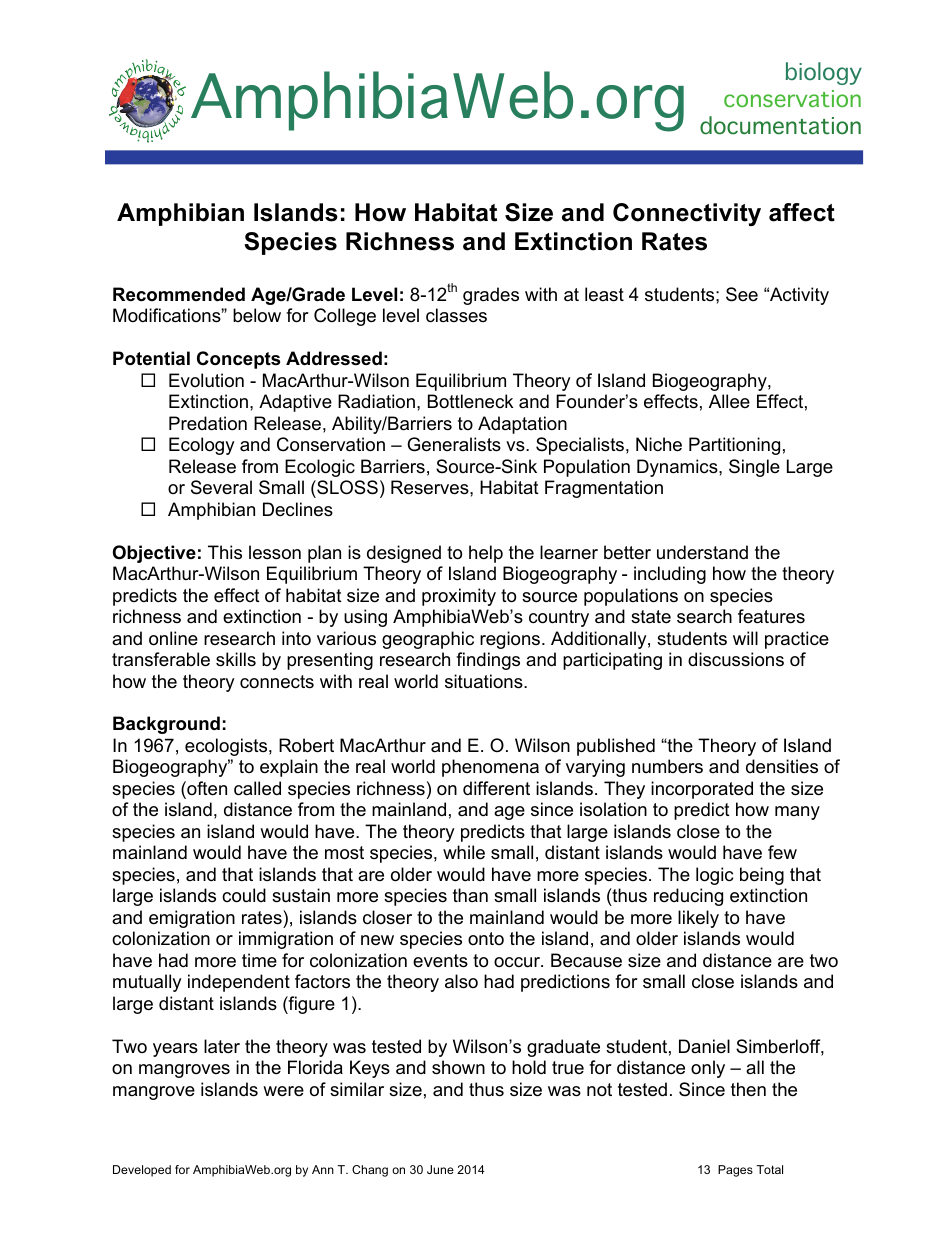 Image resolution: width=952 pixels, height=1233 pixels. What do you see at coordinates (221, 487) in the screenshot?
I see `Several` at bounding box center [221, 487].
